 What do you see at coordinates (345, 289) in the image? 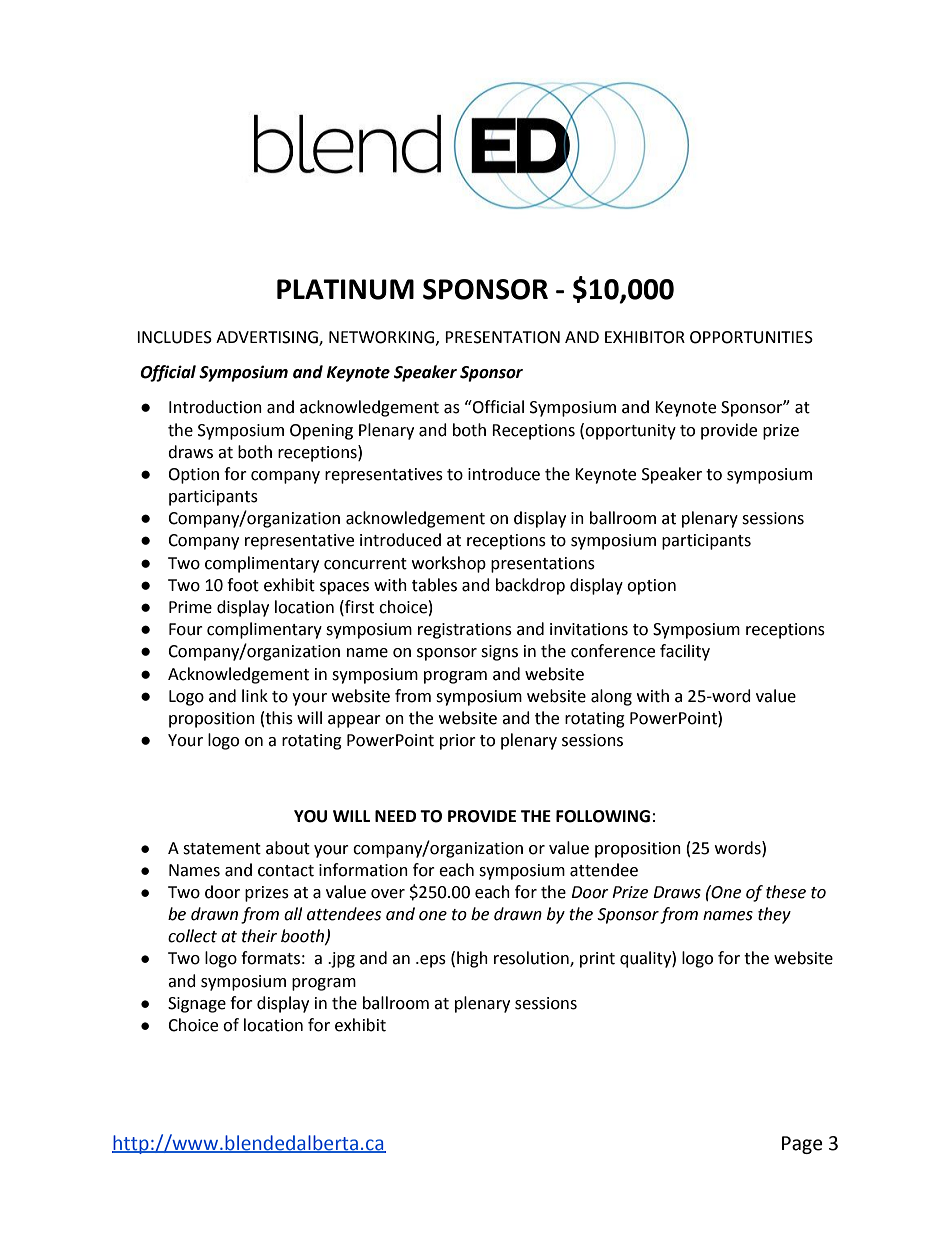
I see `PLATINUM` at bounding box center [345, 289].
